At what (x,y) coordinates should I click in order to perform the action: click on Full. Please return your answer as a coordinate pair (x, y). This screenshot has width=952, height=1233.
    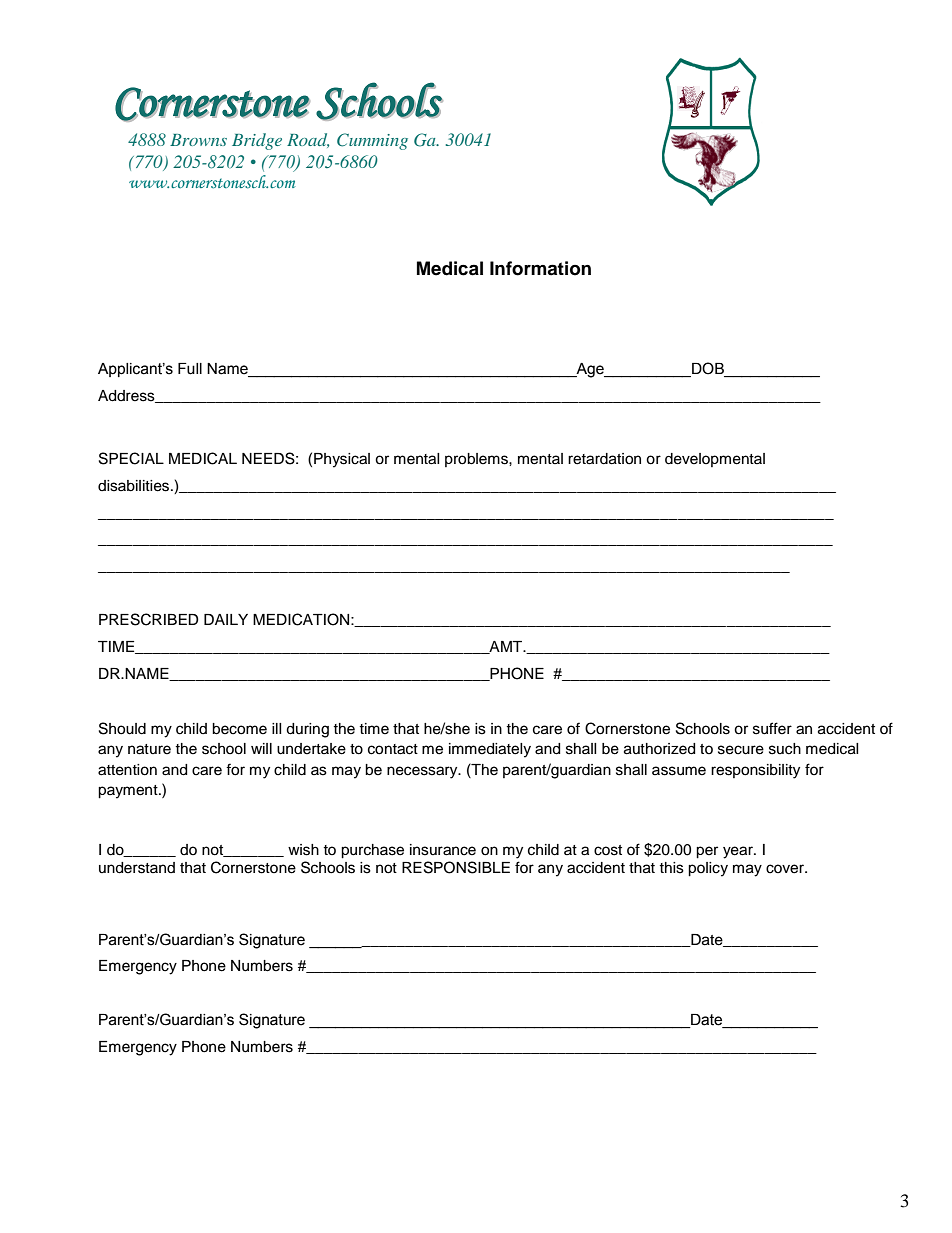
    Looking at the image, I should click on (190, 369).
